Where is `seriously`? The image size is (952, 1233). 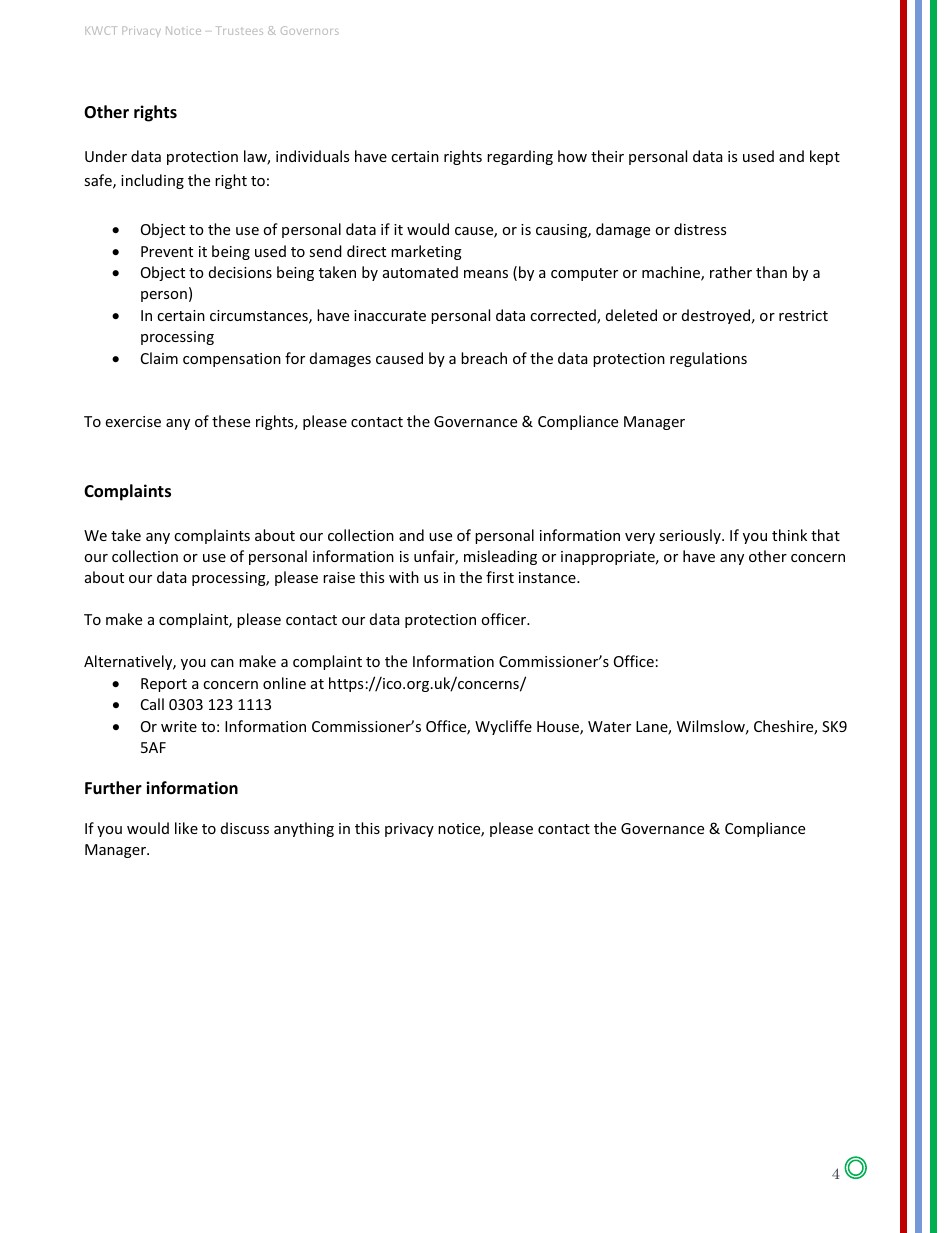
seriously is located at coordinates (691, 536).
